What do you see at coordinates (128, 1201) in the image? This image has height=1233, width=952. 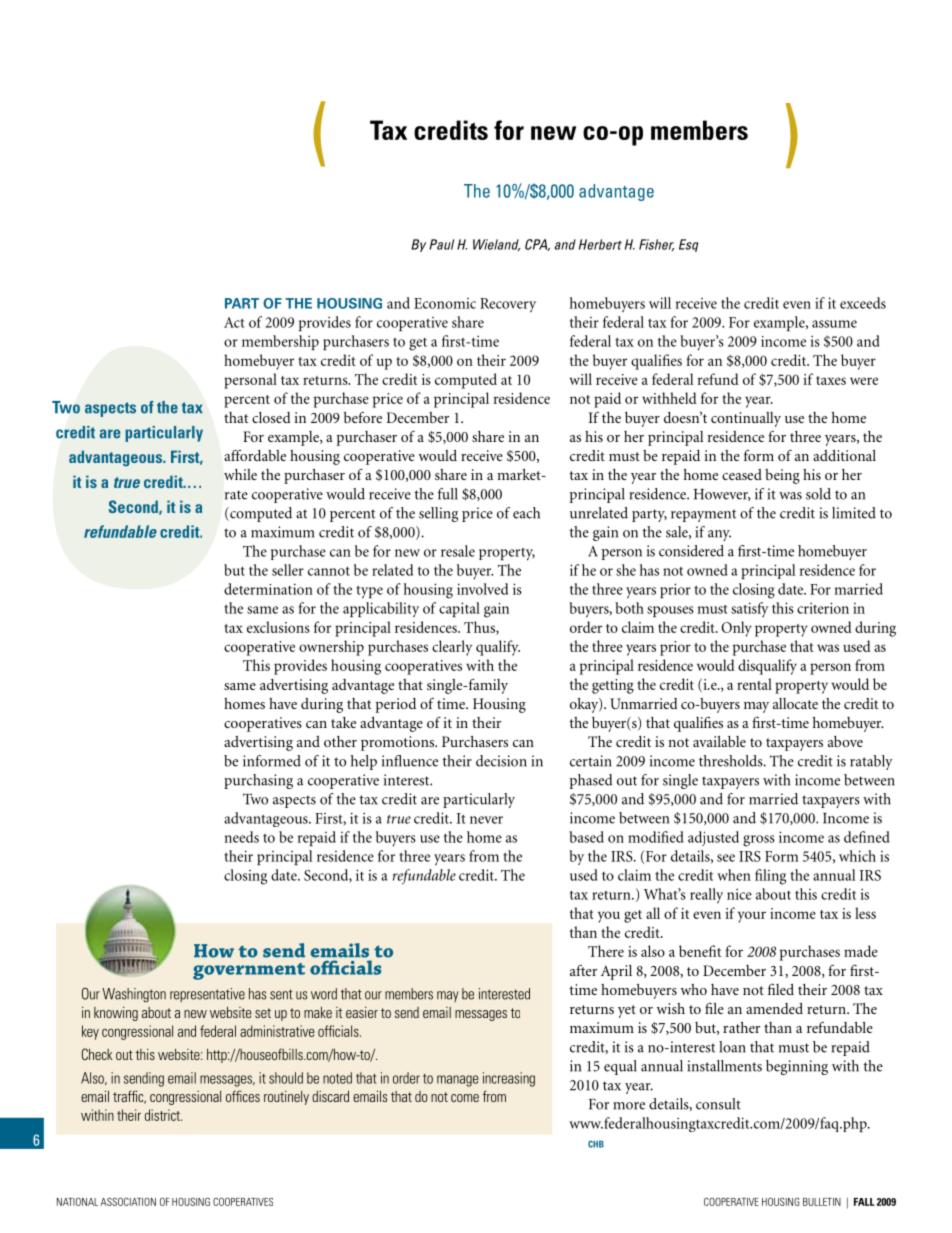 I see `Association` at bounding box center [128, 1201].
